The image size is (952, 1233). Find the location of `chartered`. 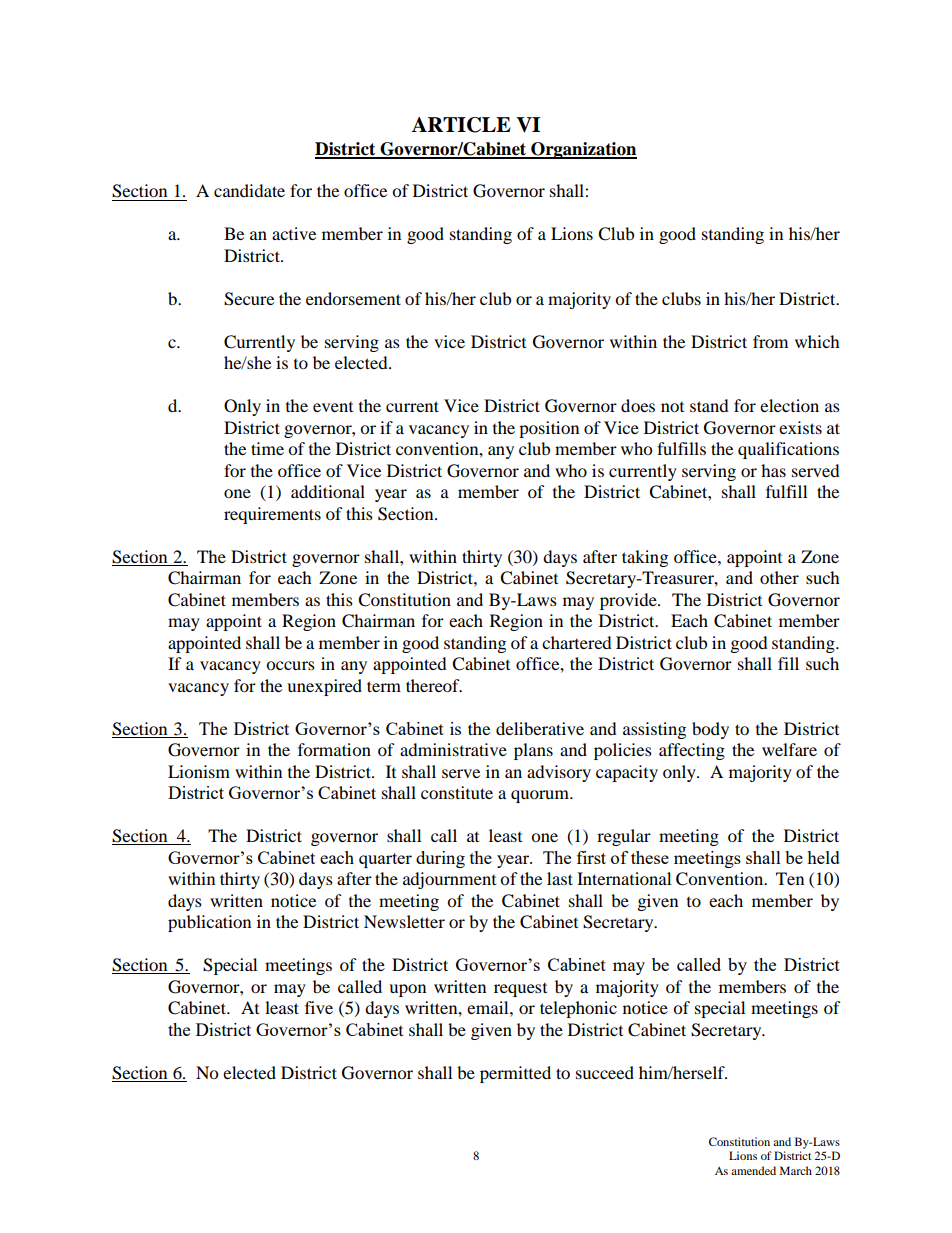

chartered is located at coordinates (577, 642).
